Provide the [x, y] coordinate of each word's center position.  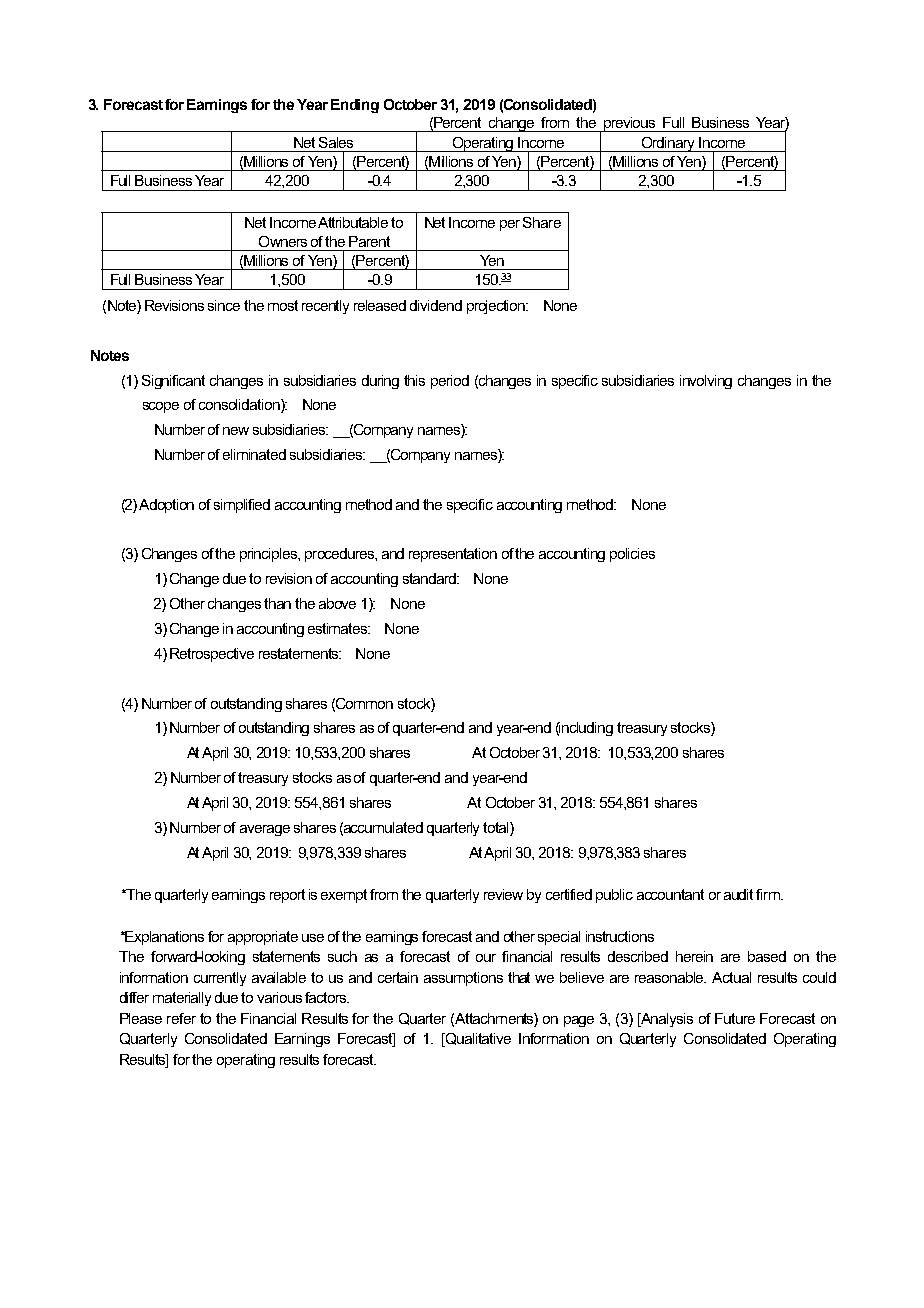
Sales [336, 142]
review [503, 894]
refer [181, 1018]
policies [632, 555]
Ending [355, 106]
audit [738, 894]
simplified [242, 506]
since [224, 305]
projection [497, 307]
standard [431, 578]
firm [769, 894]
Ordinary [669, 144]
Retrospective [212, 655]
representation [453, 555]
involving [706, 382]
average [265, 830]
